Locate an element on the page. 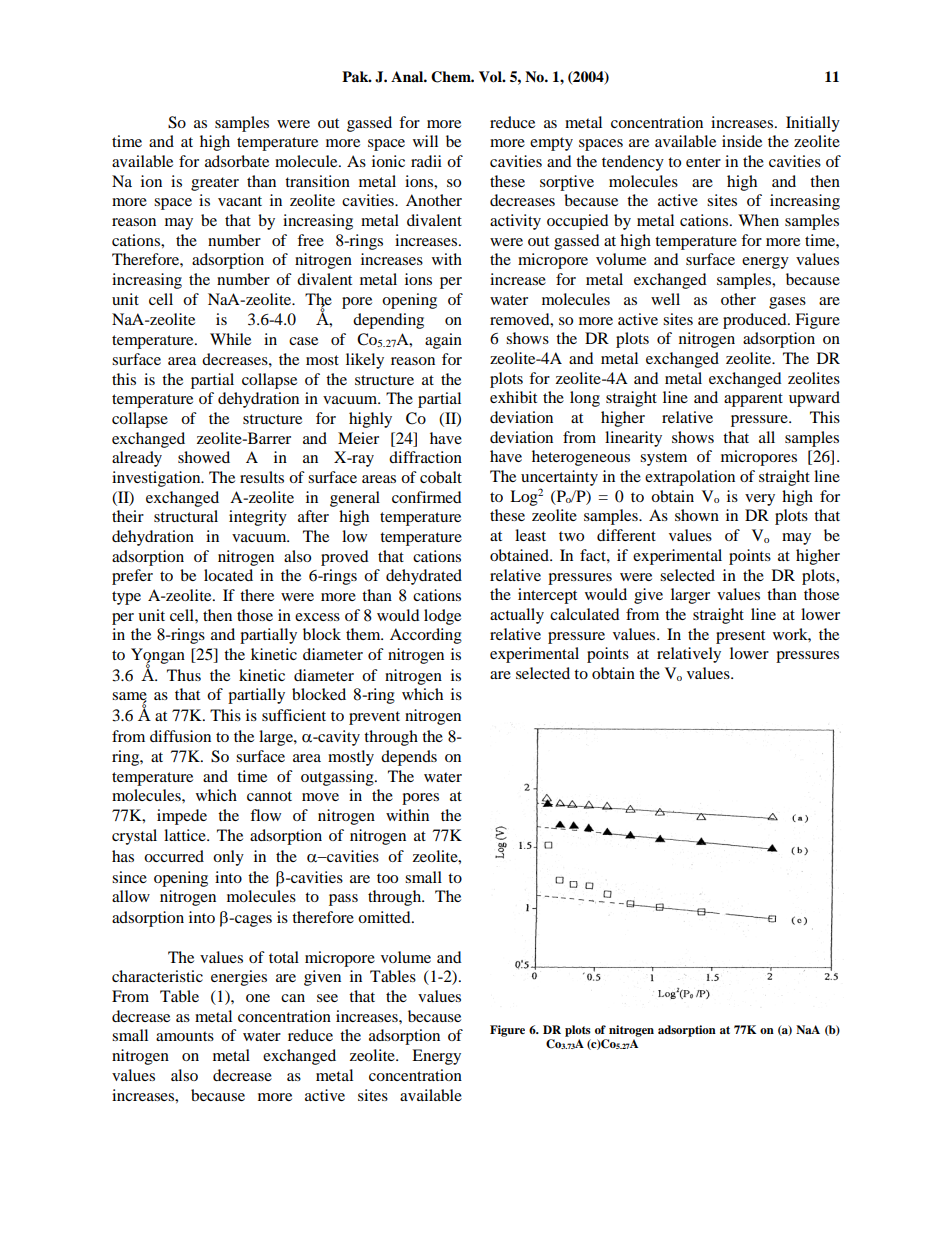 This document has width=952, height=1233. radii is located at coordinates (426, 161).
